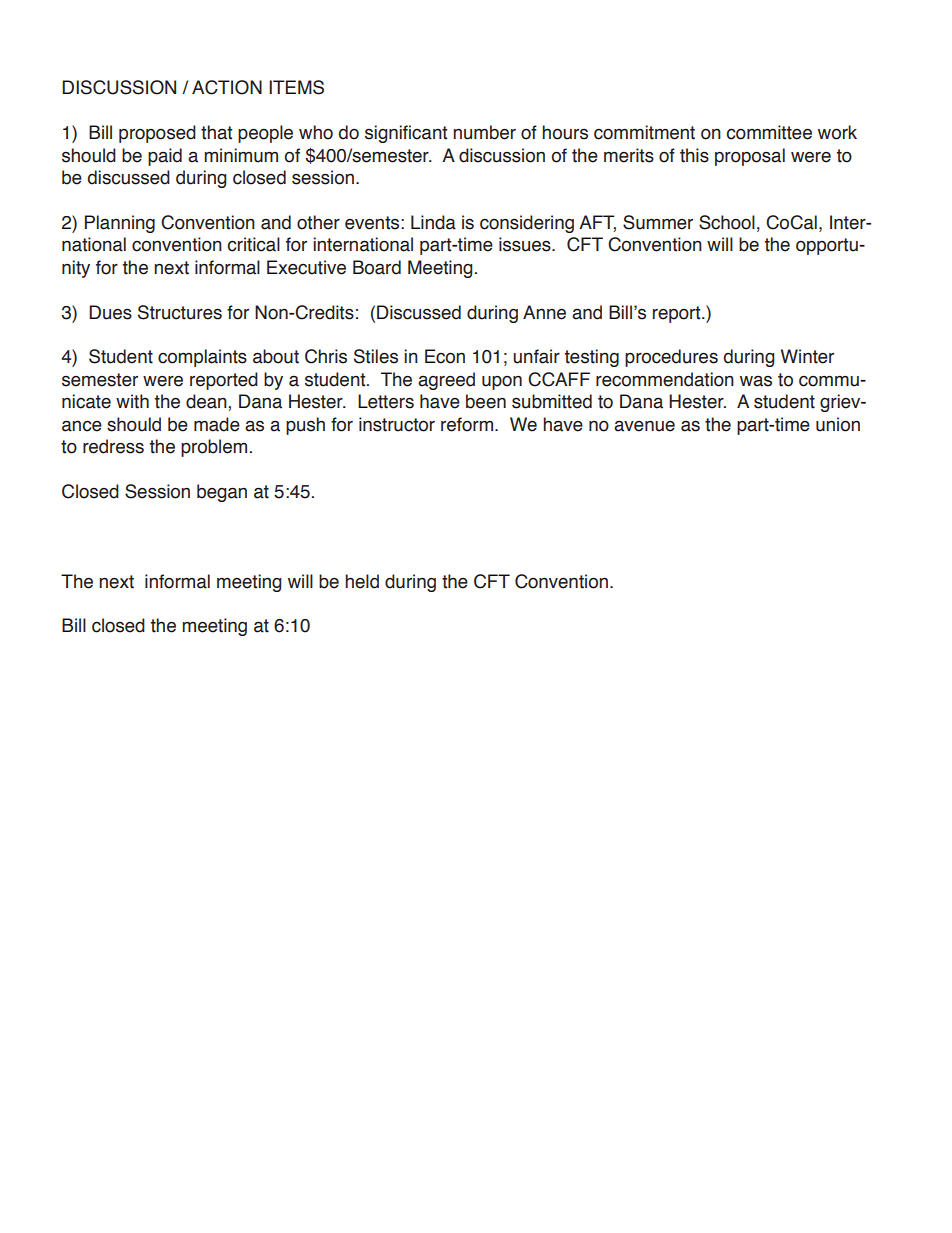 The image size is (952, 1233). What do you see at coordinates (433, 222) in the document?
I see `Linda` at bounding box center [433, 222].
